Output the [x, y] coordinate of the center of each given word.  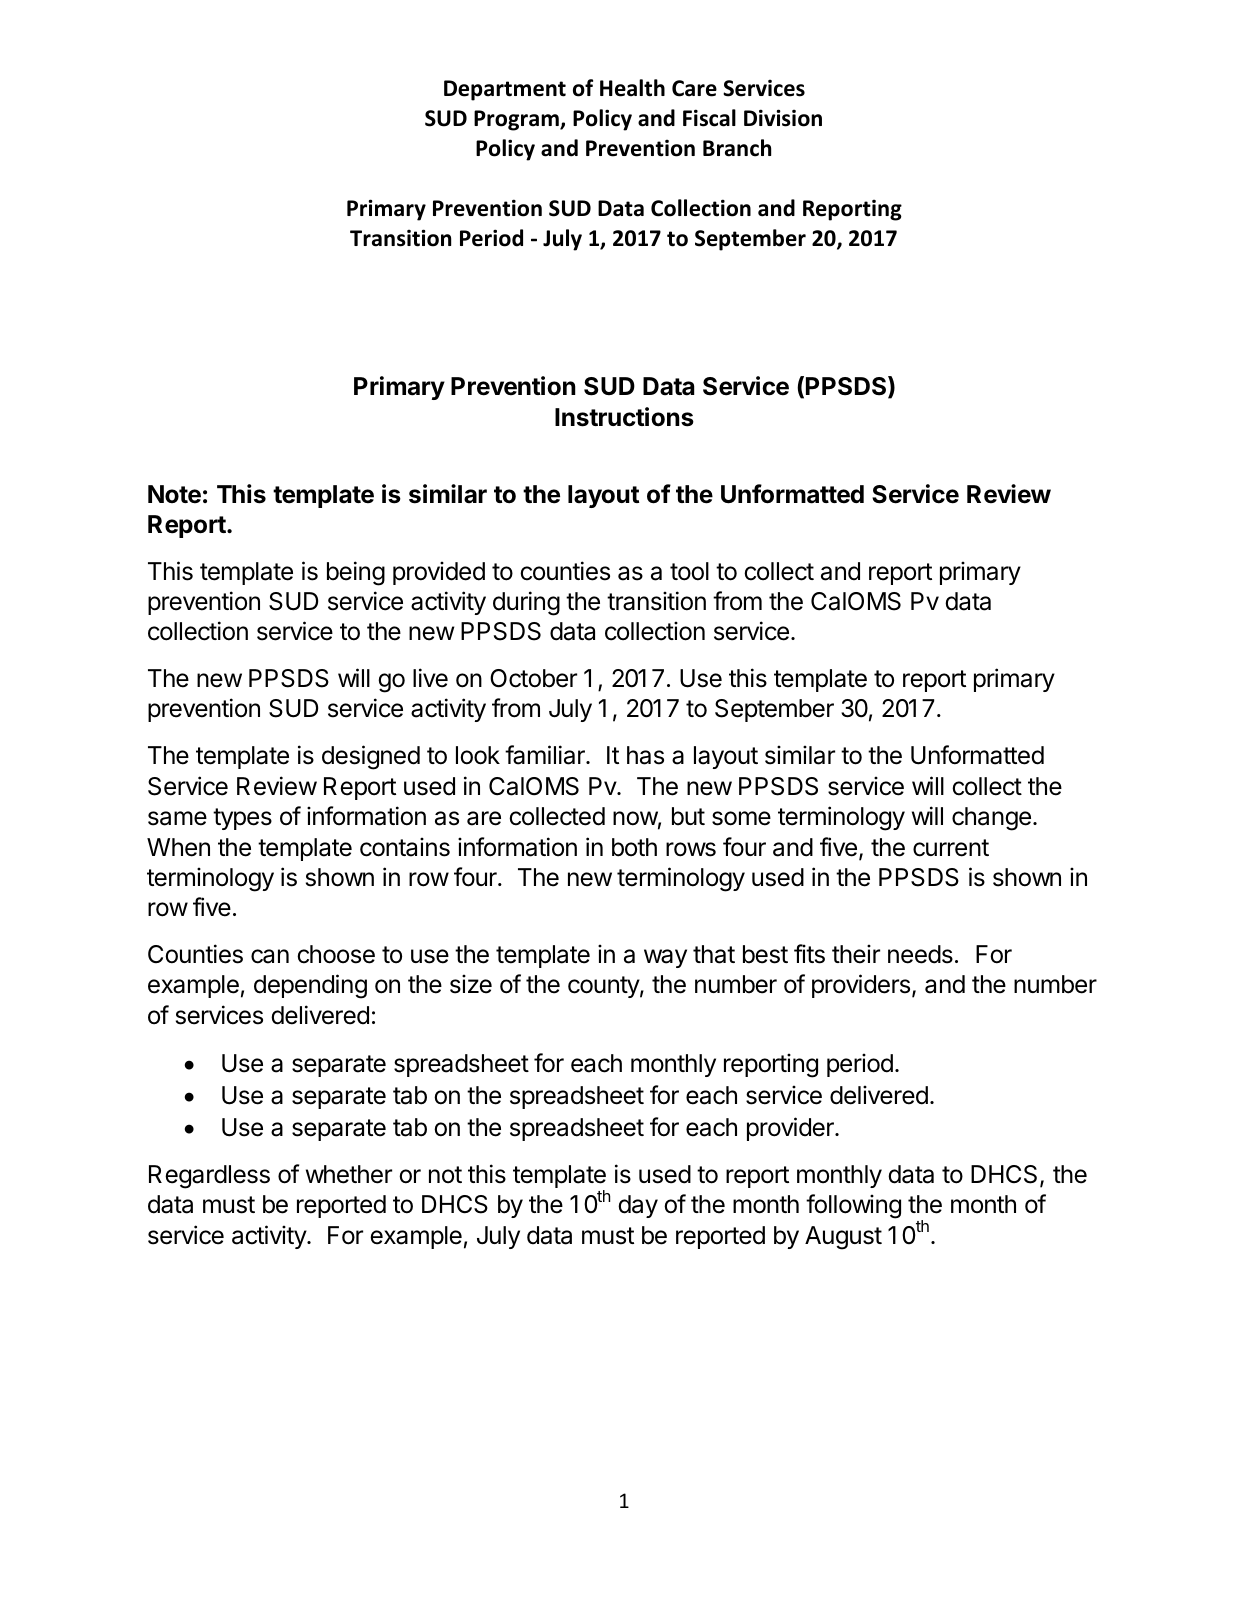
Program [517, 120]
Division [783, 118]
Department [505, 90]
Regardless [209, 1177]
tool [689, 571]
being [356, 573]
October [533, 678]
